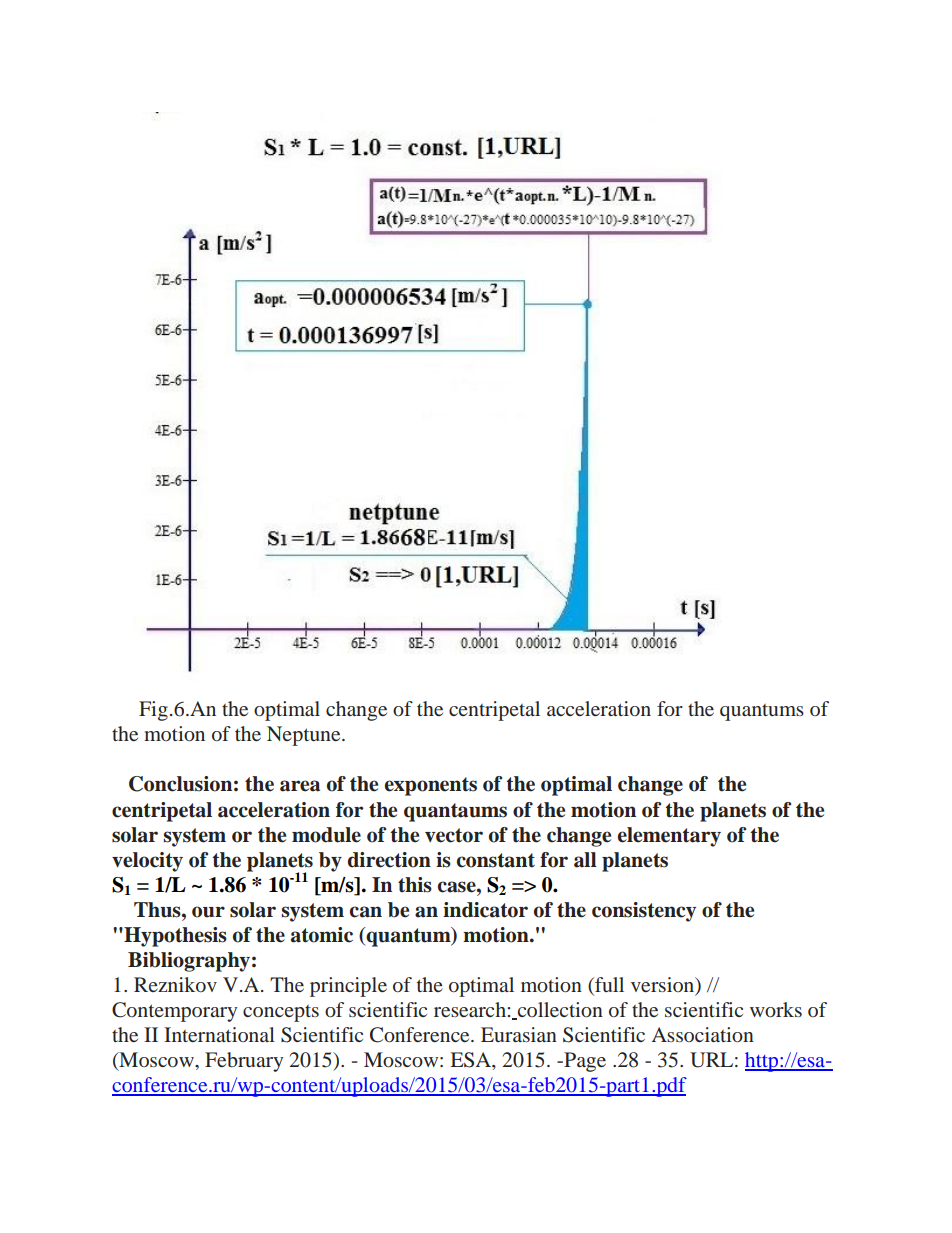 This screenshot has width=952, height=1233. Describe the element at coordinates (664, 985) in the screenshot. I see `version` at that location.
